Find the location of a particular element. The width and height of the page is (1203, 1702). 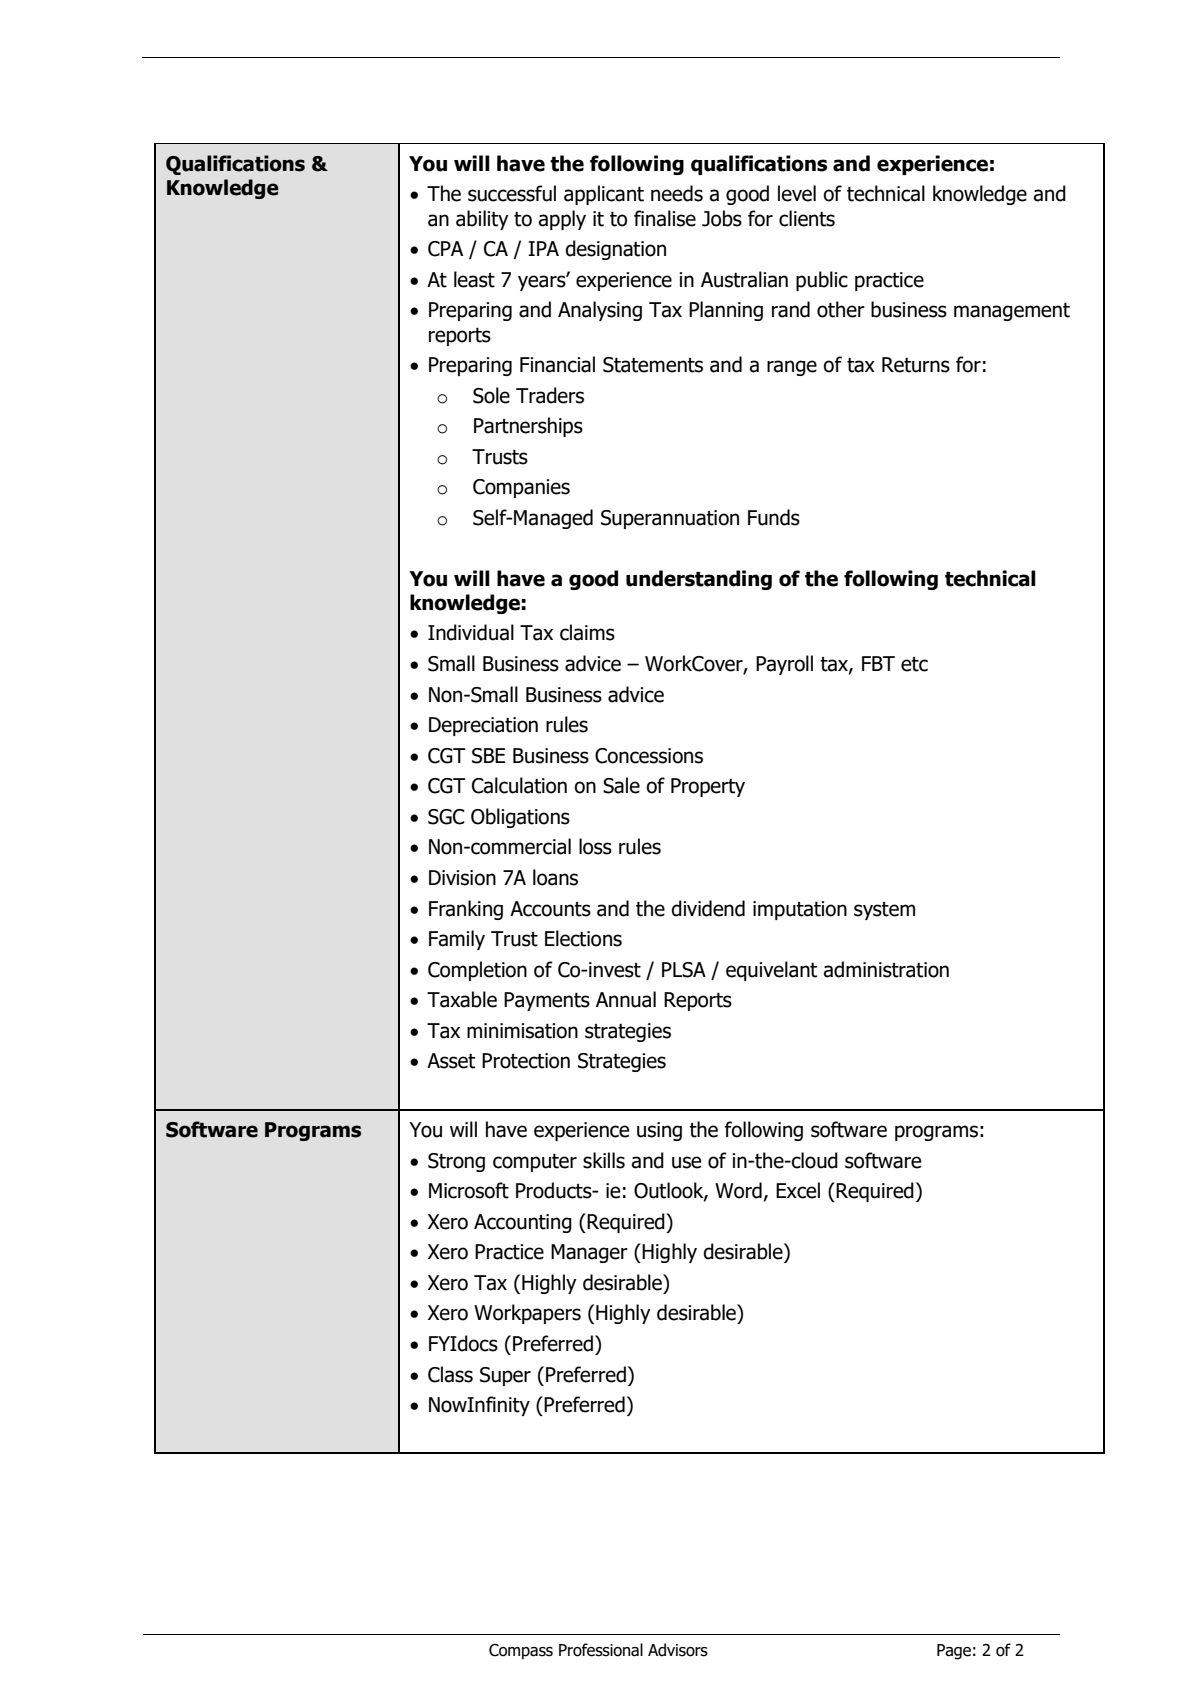

Jobs is located at coordinates (722, 218).
